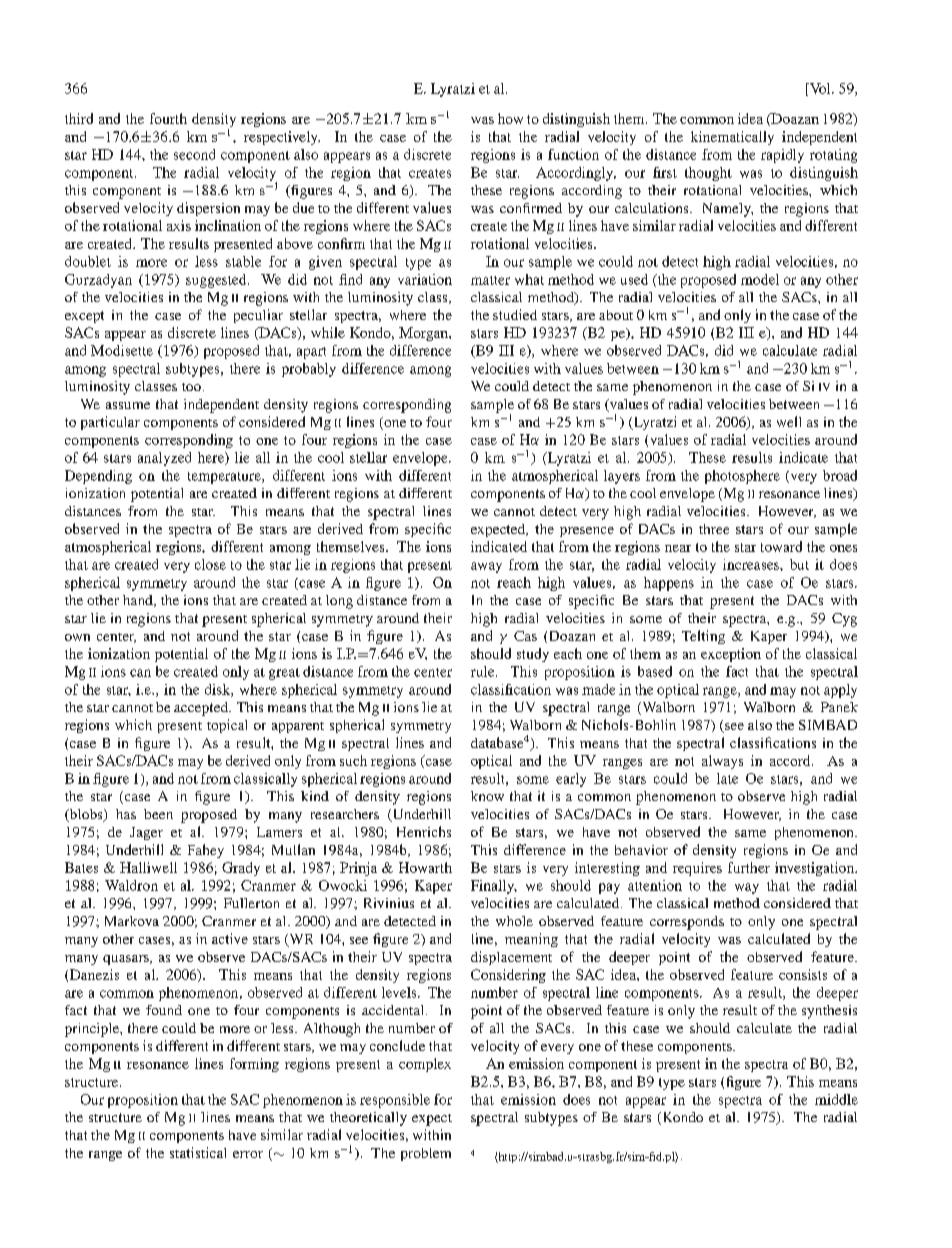  Describe the element at coordinates (198, 1152) in the image. I see `statistical` at that location.
